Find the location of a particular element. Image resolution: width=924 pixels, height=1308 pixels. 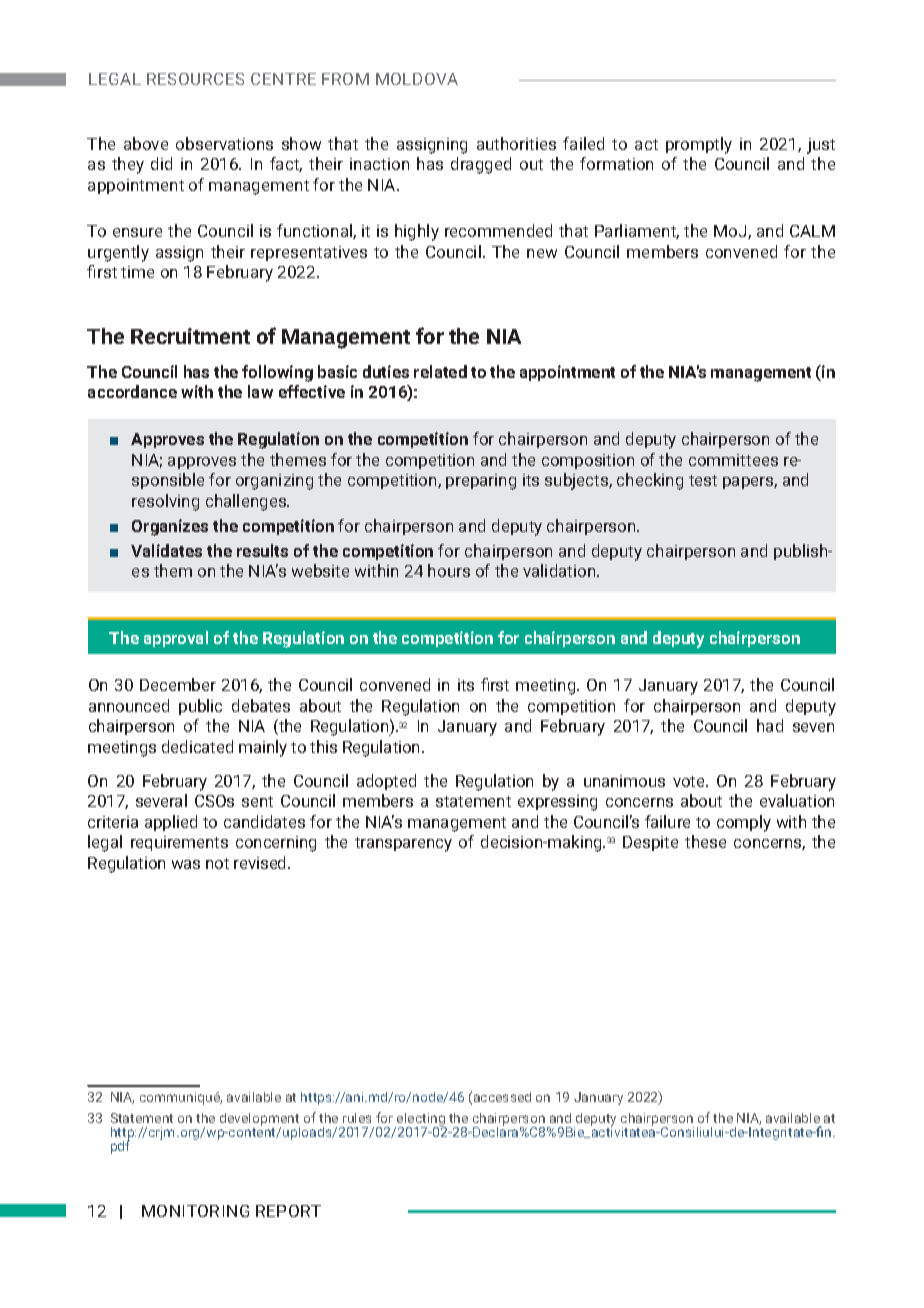

promptly is located at coordinates (699, 145).
